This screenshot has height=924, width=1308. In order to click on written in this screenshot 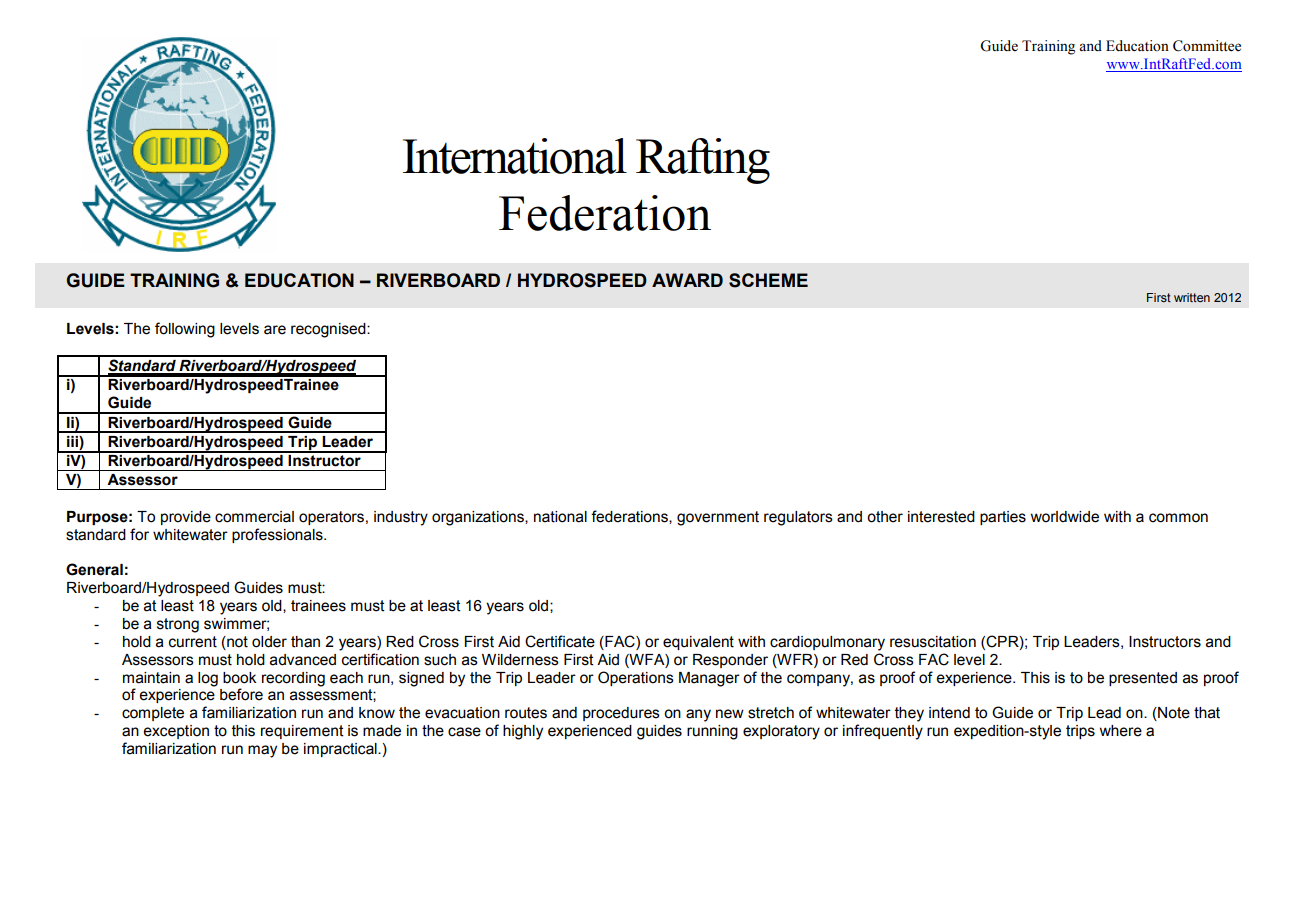, I will do `click(1192, 297)`.
